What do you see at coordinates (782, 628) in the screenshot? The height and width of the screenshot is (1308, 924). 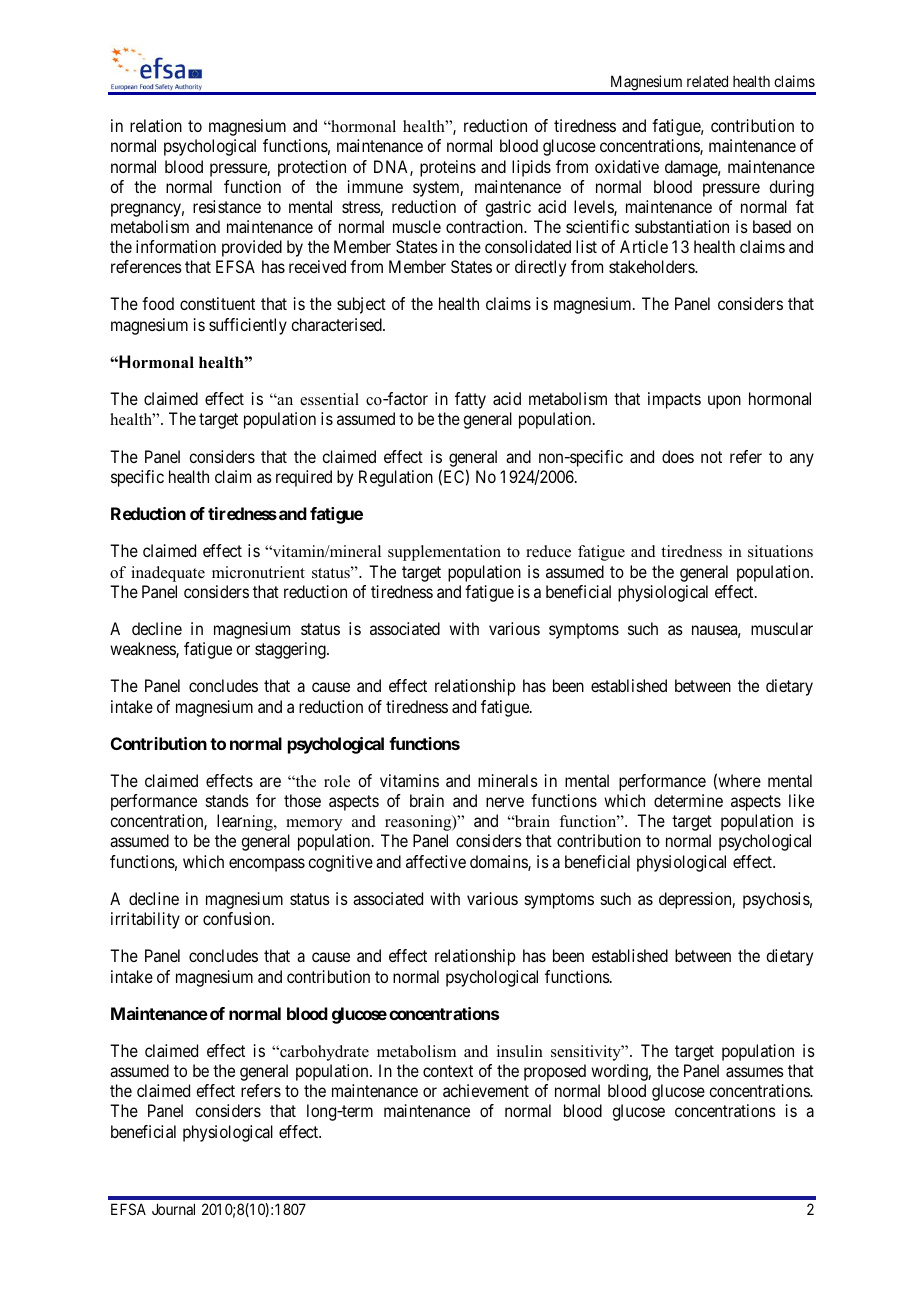 I see `muscular` at bounding box center [782, 628].
